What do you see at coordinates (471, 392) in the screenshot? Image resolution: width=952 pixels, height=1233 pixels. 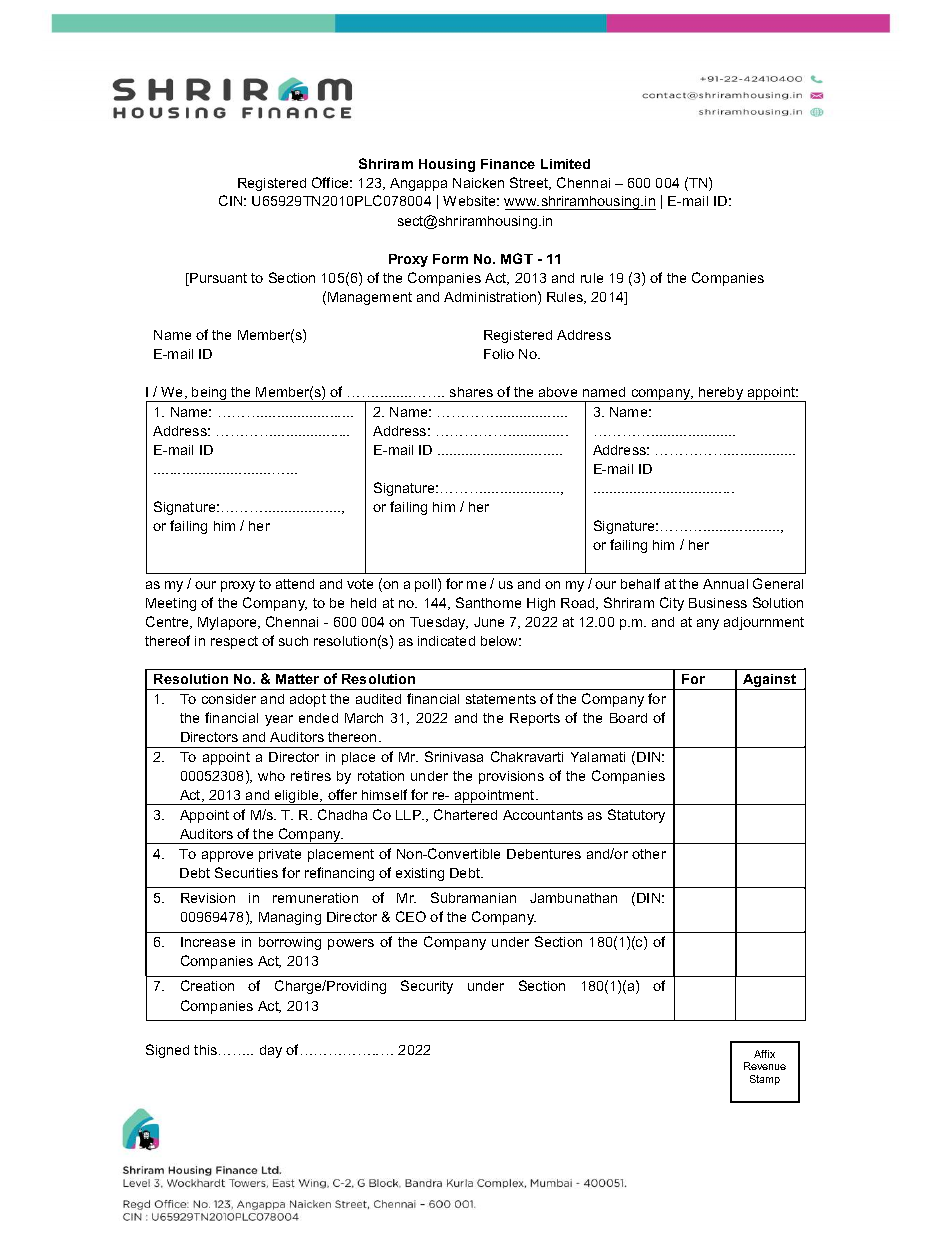 I see `shares` at bounding box center [471, 392].
